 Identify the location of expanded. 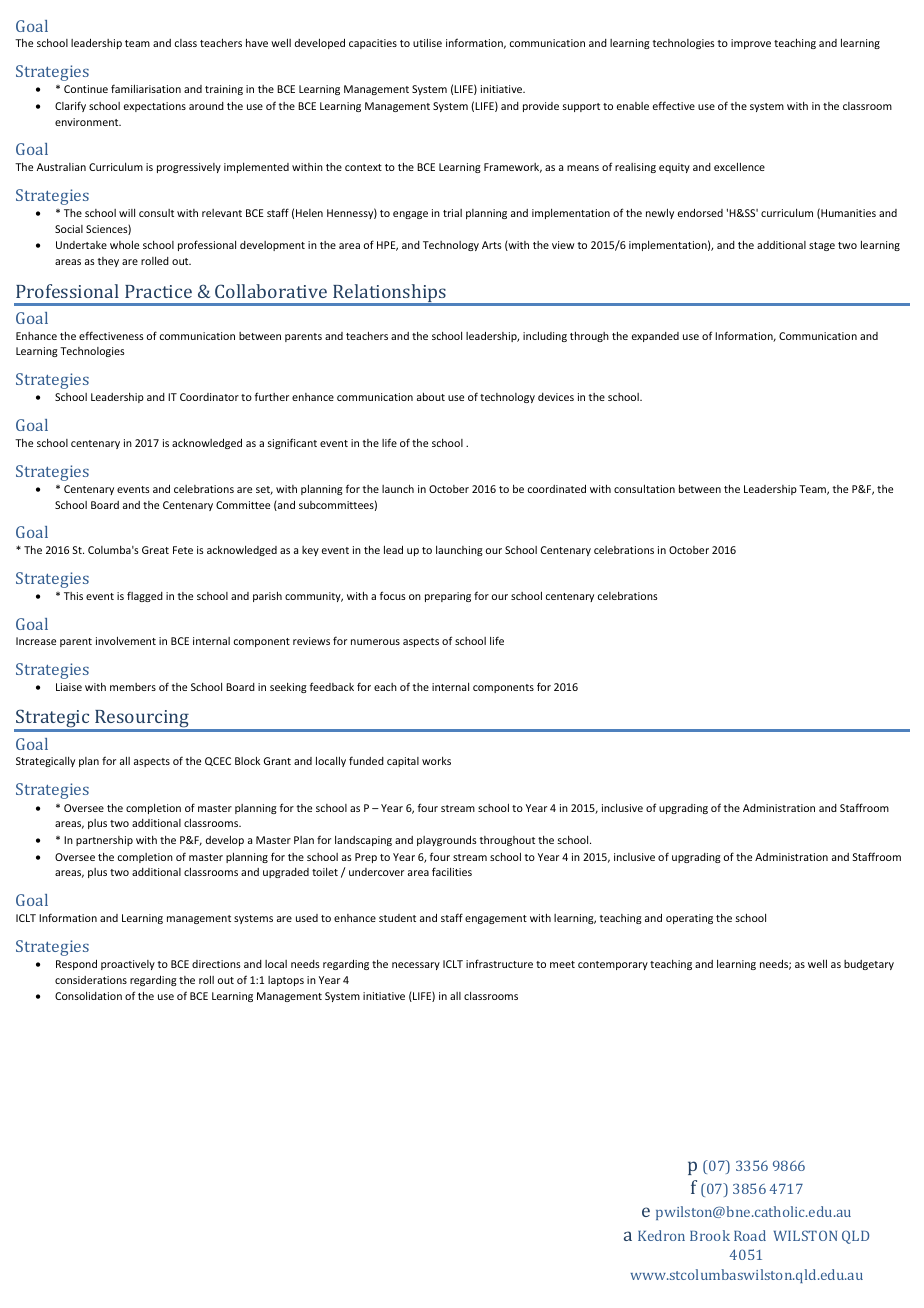
(655, 337).
